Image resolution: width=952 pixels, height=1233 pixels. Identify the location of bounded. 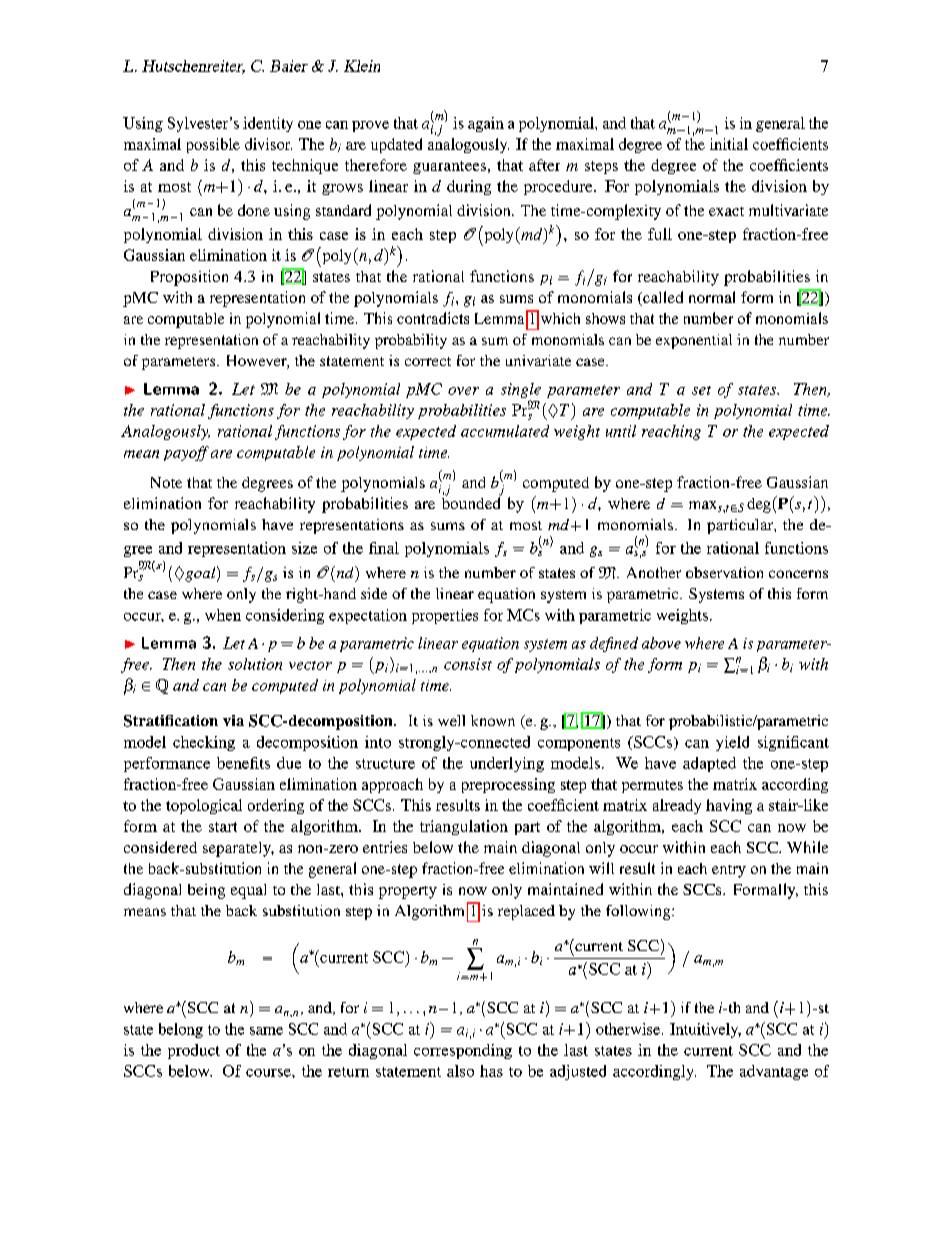
(471, 502).
